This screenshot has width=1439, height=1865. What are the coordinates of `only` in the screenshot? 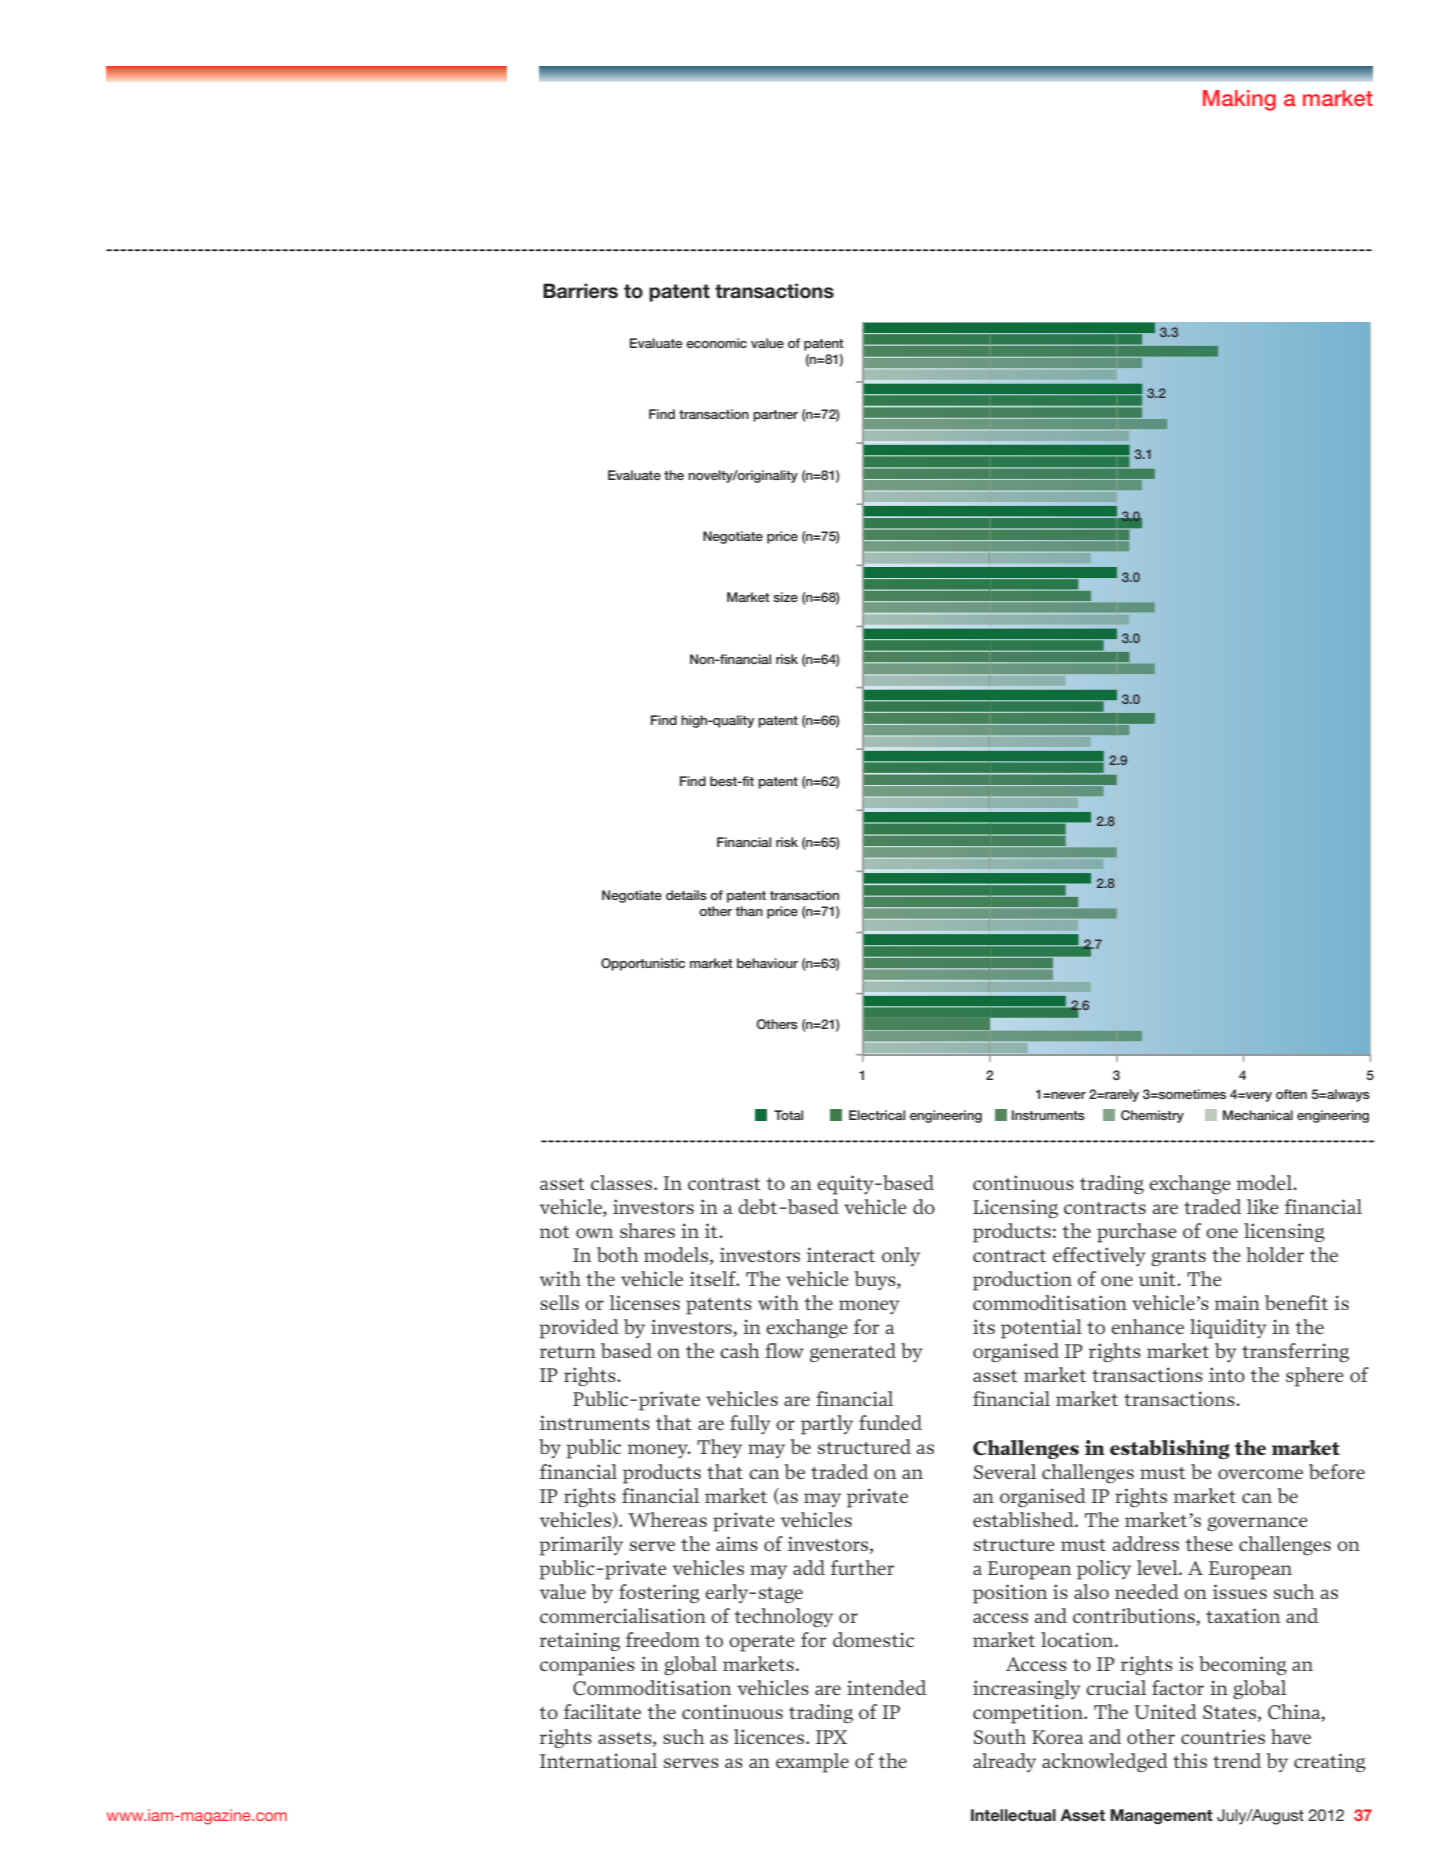 It's located at (901, 1256).
